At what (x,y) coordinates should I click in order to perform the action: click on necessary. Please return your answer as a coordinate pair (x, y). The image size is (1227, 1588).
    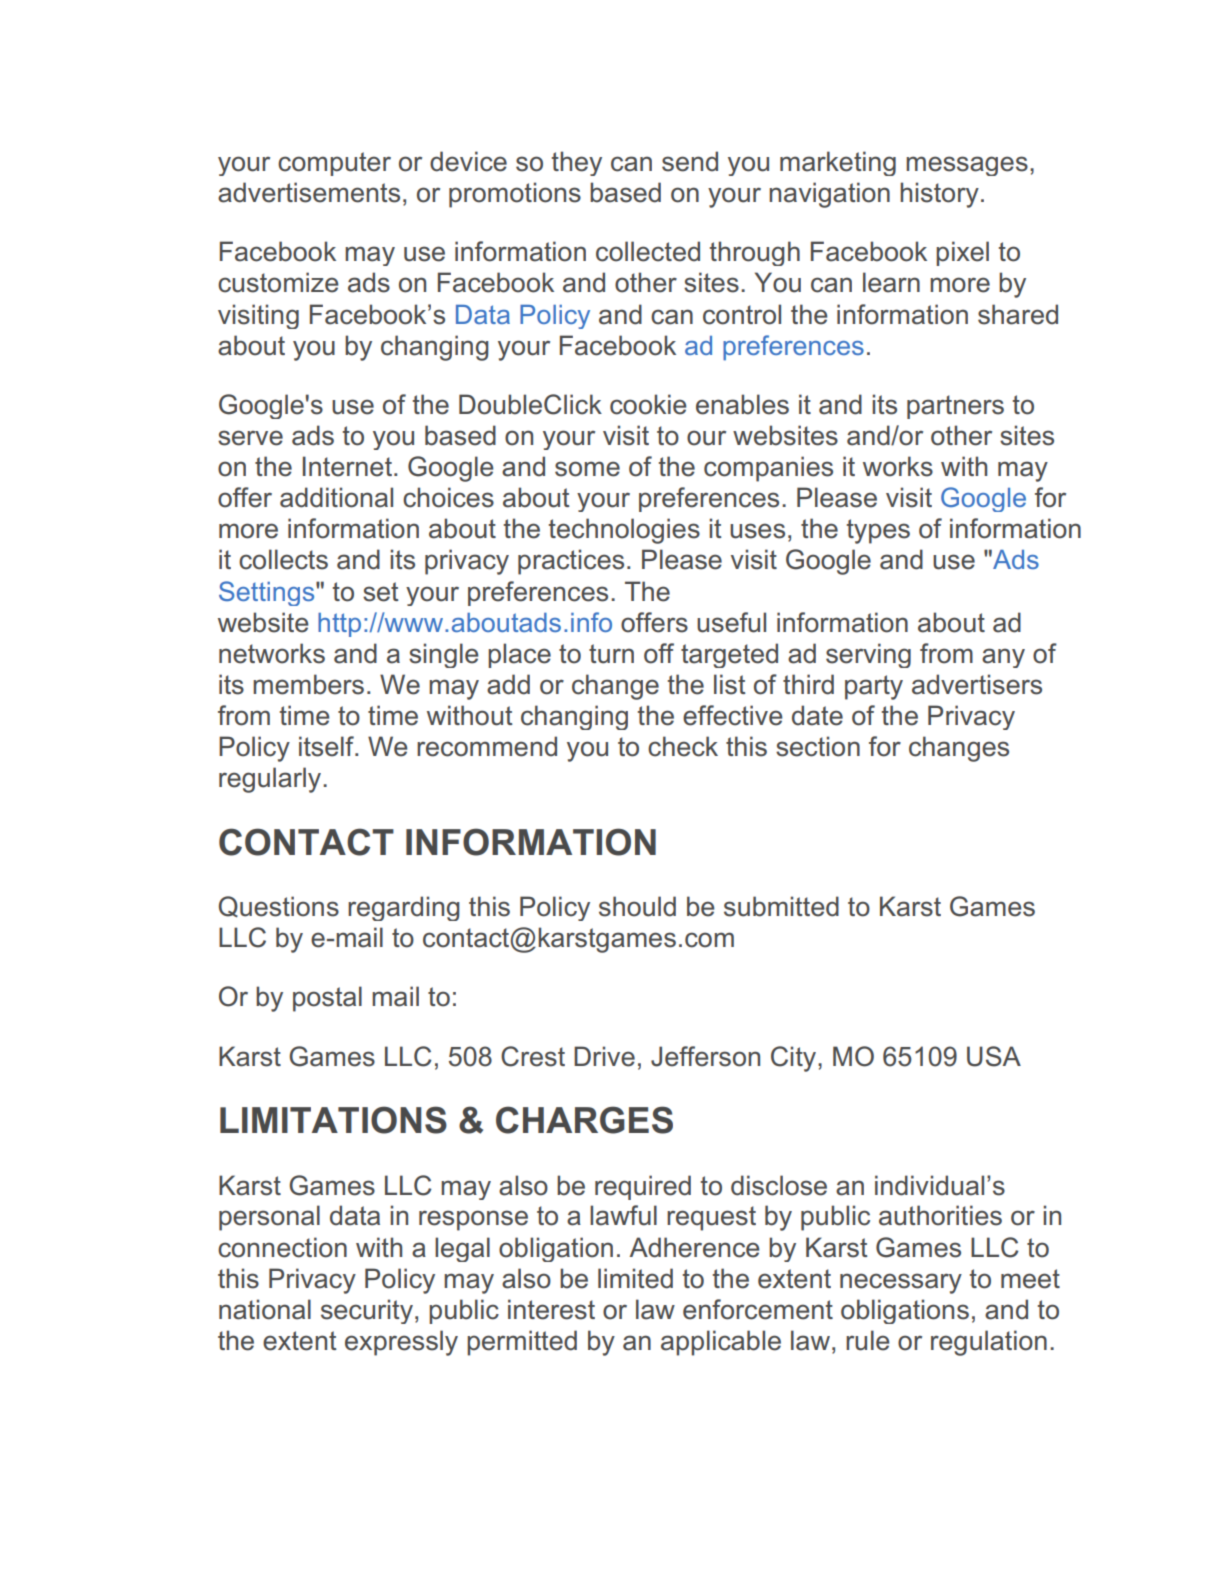
    Looking at the image, I should click on (901, 1283).
